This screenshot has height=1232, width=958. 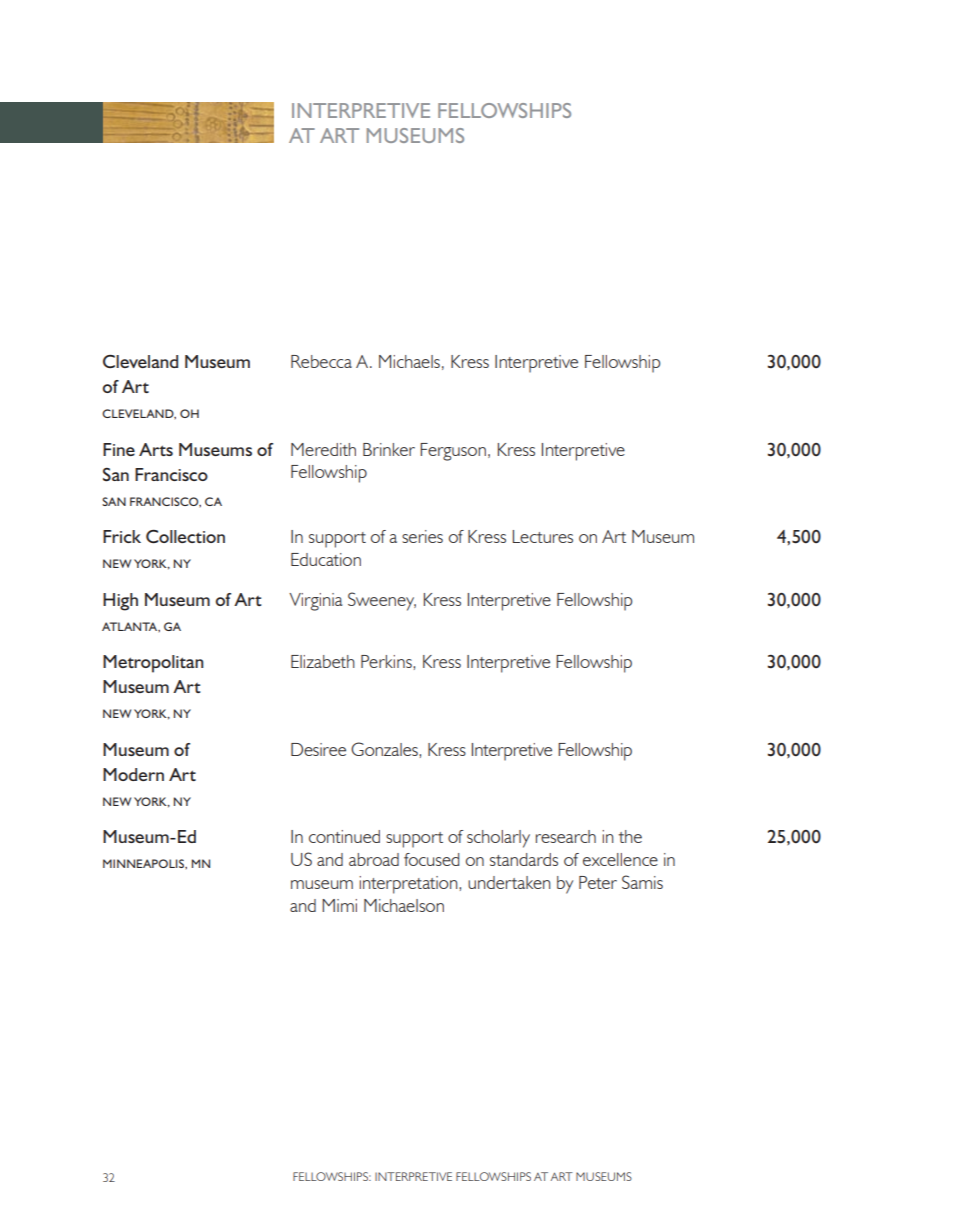 What do you see at coordinates (321, 361) in the screenshot?
I see `Rebecca` at bounding box center [321, 361].
